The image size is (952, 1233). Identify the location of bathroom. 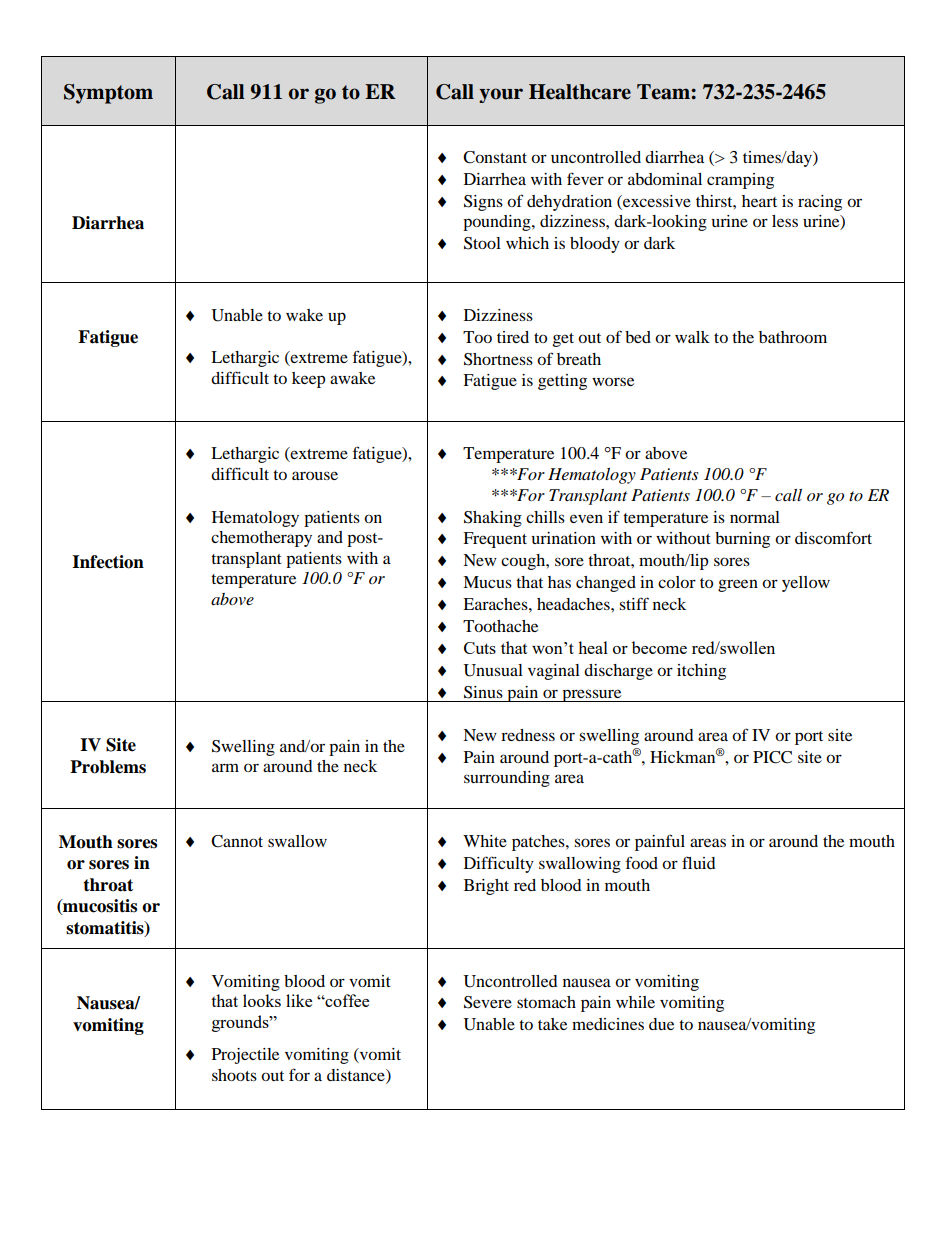
(793, 337).
